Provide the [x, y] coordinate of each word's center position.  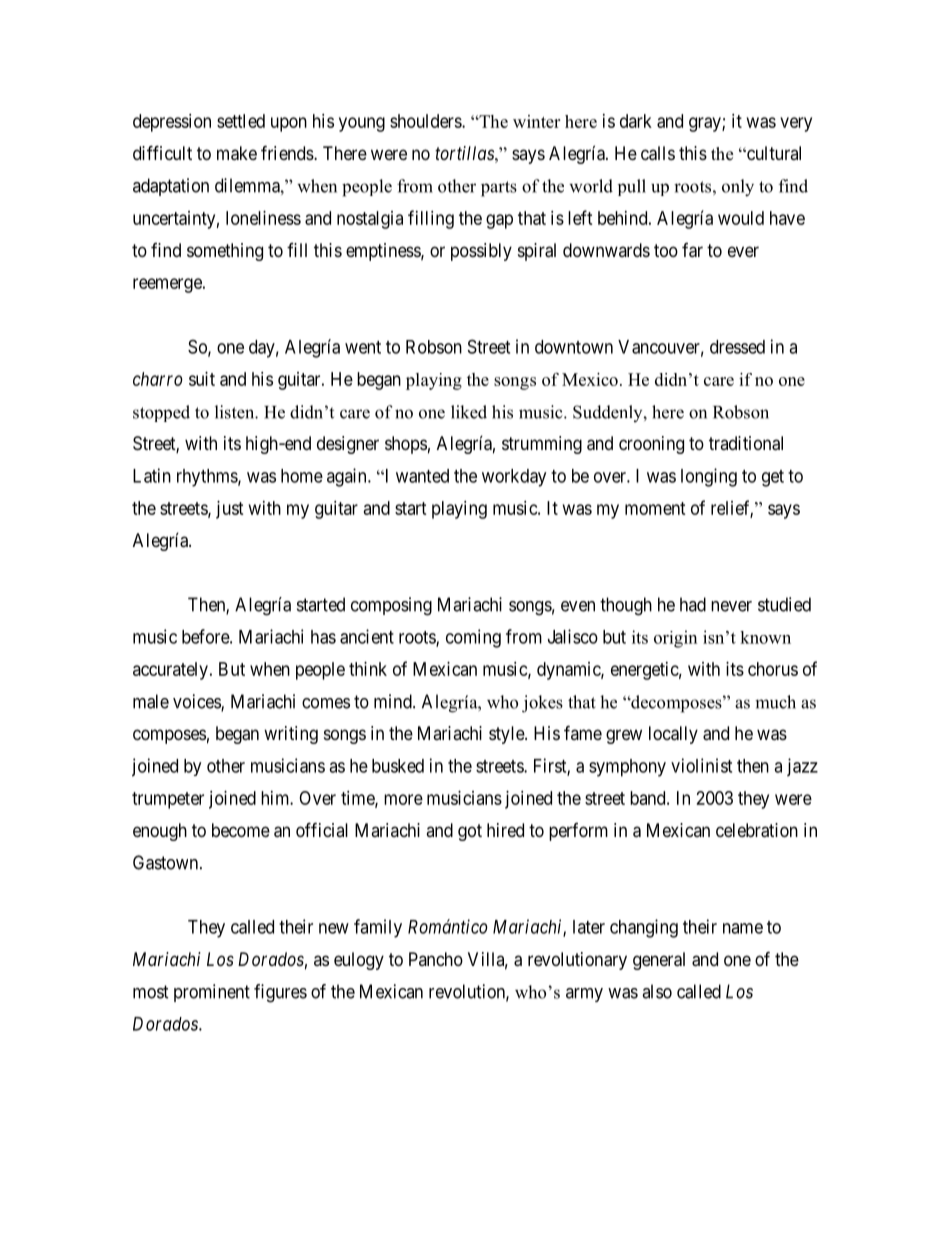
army [584, 995]
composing [391, 606]
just [230, 510]
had [693, 604]
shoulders [426, 121]
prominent [212, 993]
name [743, 928]
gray [706, 124]
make [237, 153]
